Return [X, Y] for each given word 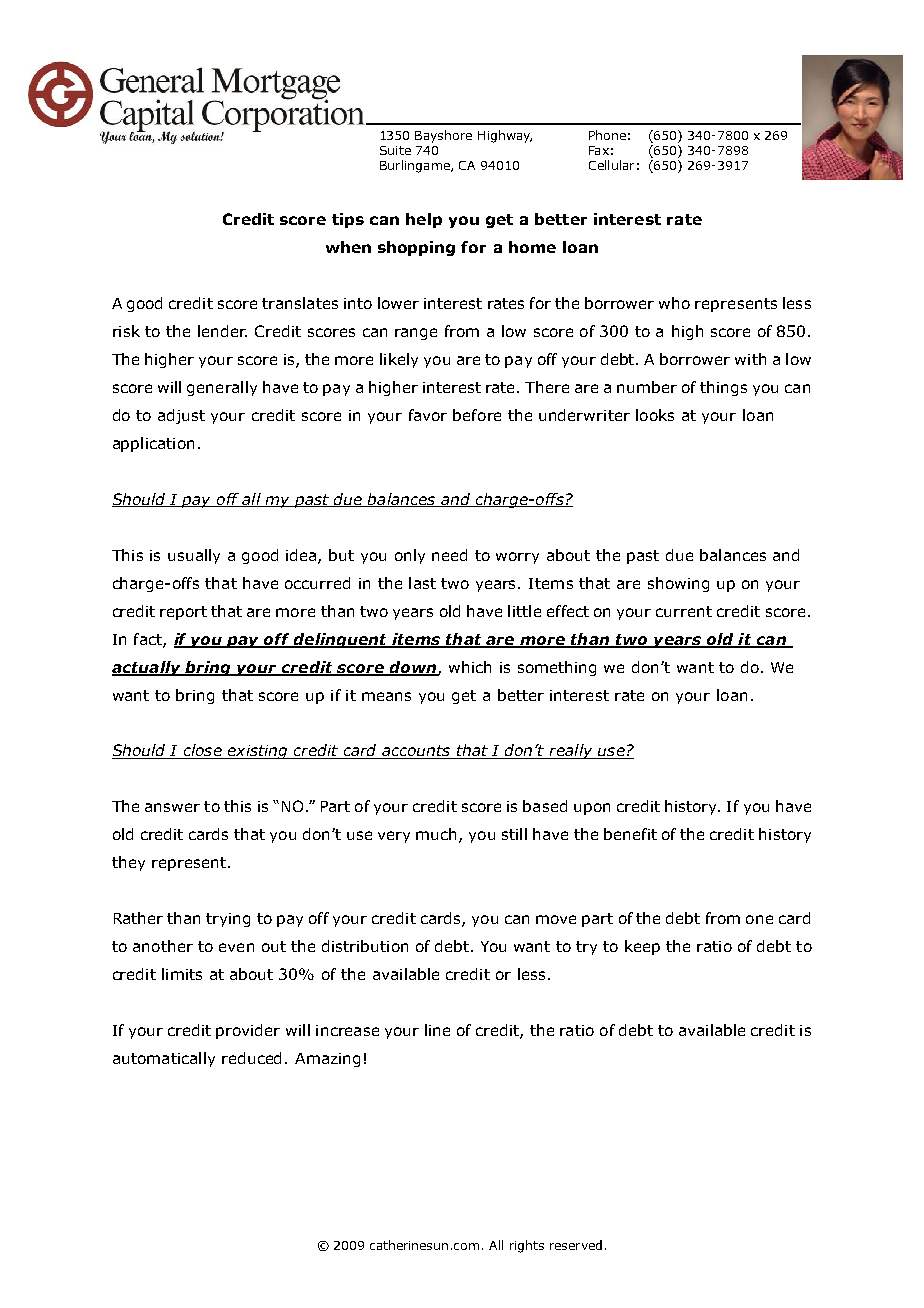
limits [182, 974]
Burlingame [416, 166]
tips [348, 220]
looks [655, 415]
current [684, 611]
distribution [365, 946]
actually [148, 668]
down [413, 668]
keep [642, 947]
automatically [164, 1059]
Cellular [611, 165]
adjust [181, 416]
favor [428, 415]
